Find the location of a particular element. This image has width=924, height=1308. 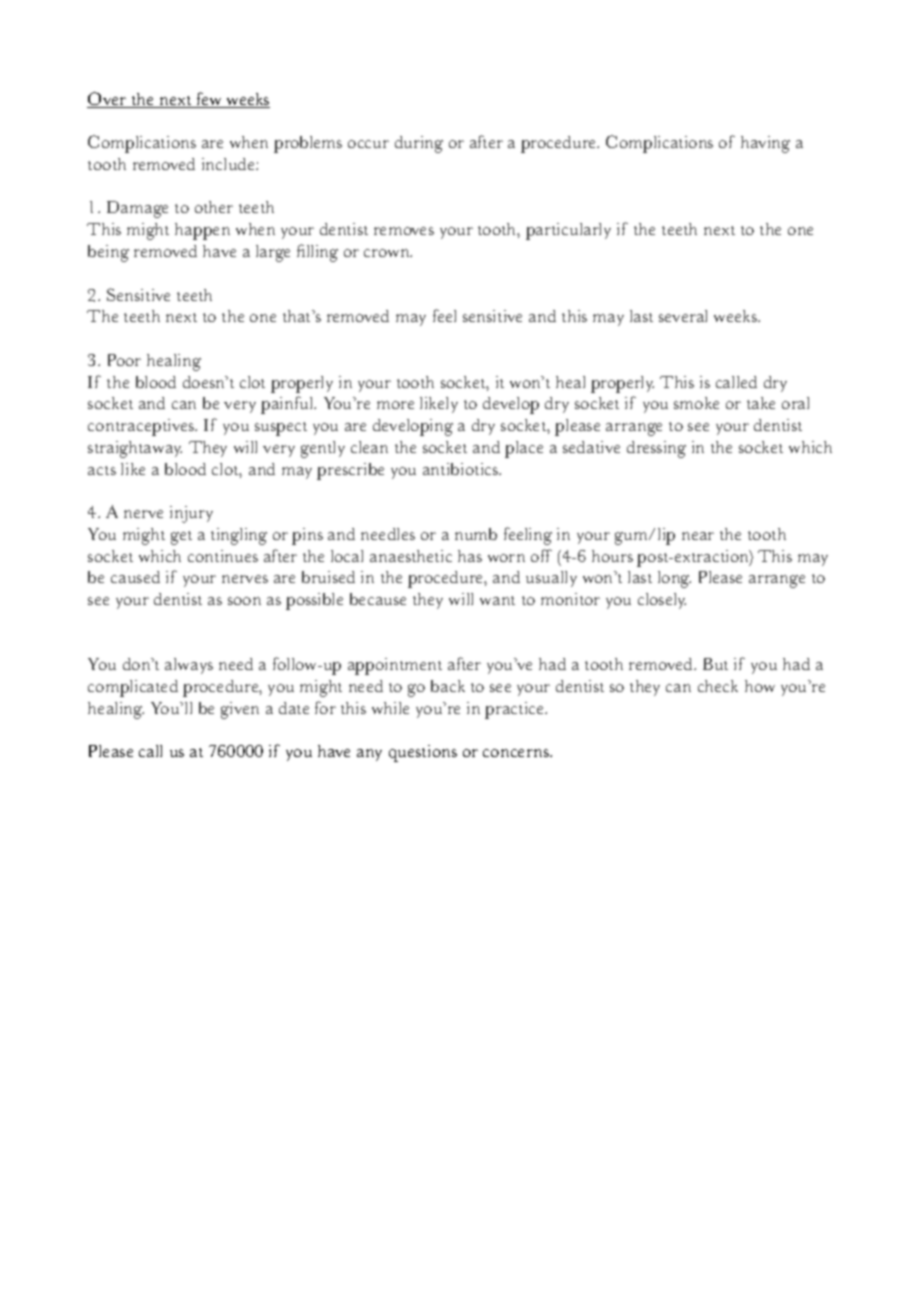

during is located at coordinates (419, 144).
